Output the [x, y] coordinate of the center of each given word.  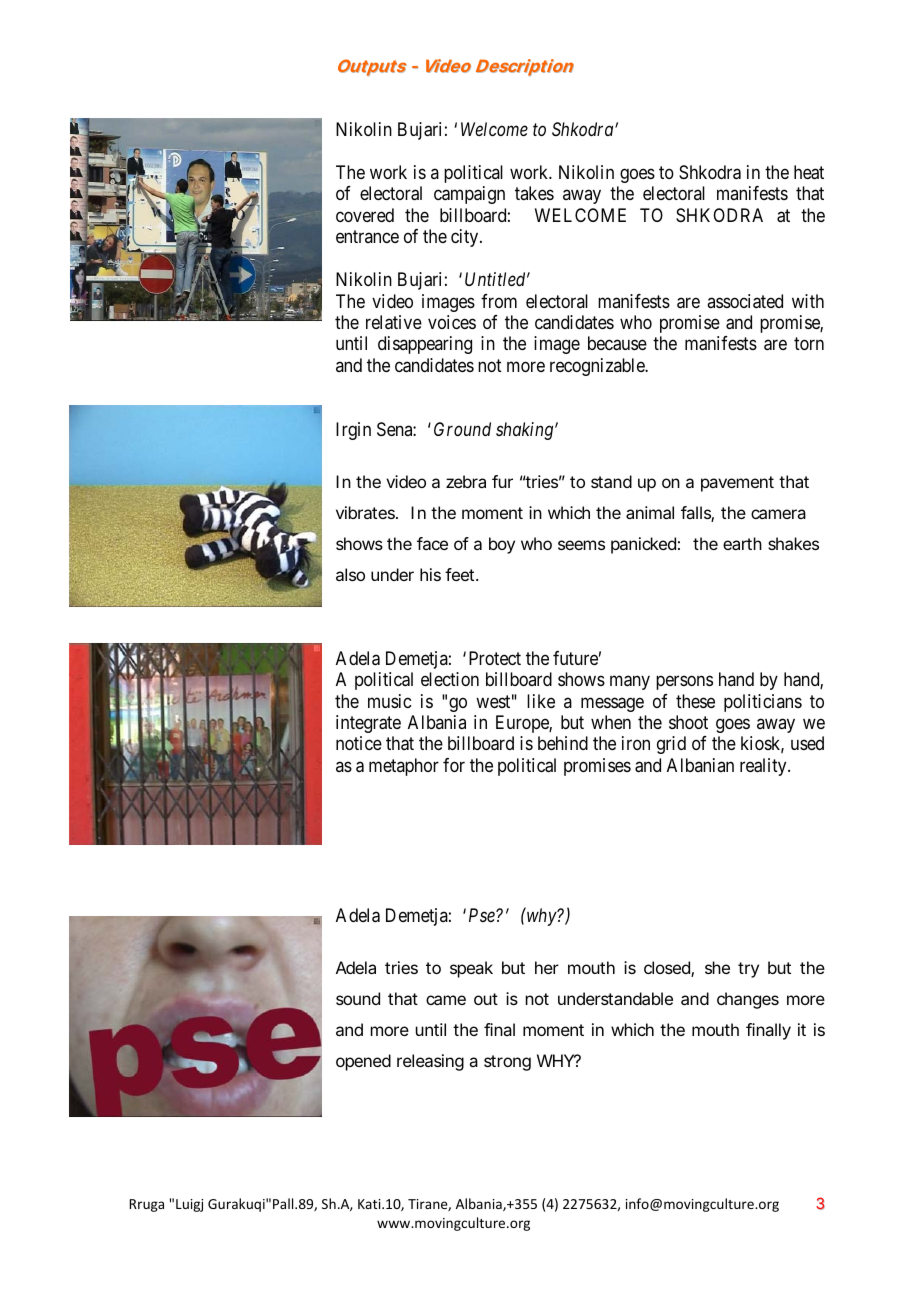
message [612, 704]
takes [534, 193]
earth [742, 543]
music [389, 701]
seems [581, 545]
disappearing [425, 345]
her [547, 967]
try [748, 970]
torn [809, 344]
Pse [483, 915]
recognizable [598, 367]
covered [365, 215]
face [432, 543]
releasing [430, 1062]
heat [809, 172]
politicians [763, 703]
